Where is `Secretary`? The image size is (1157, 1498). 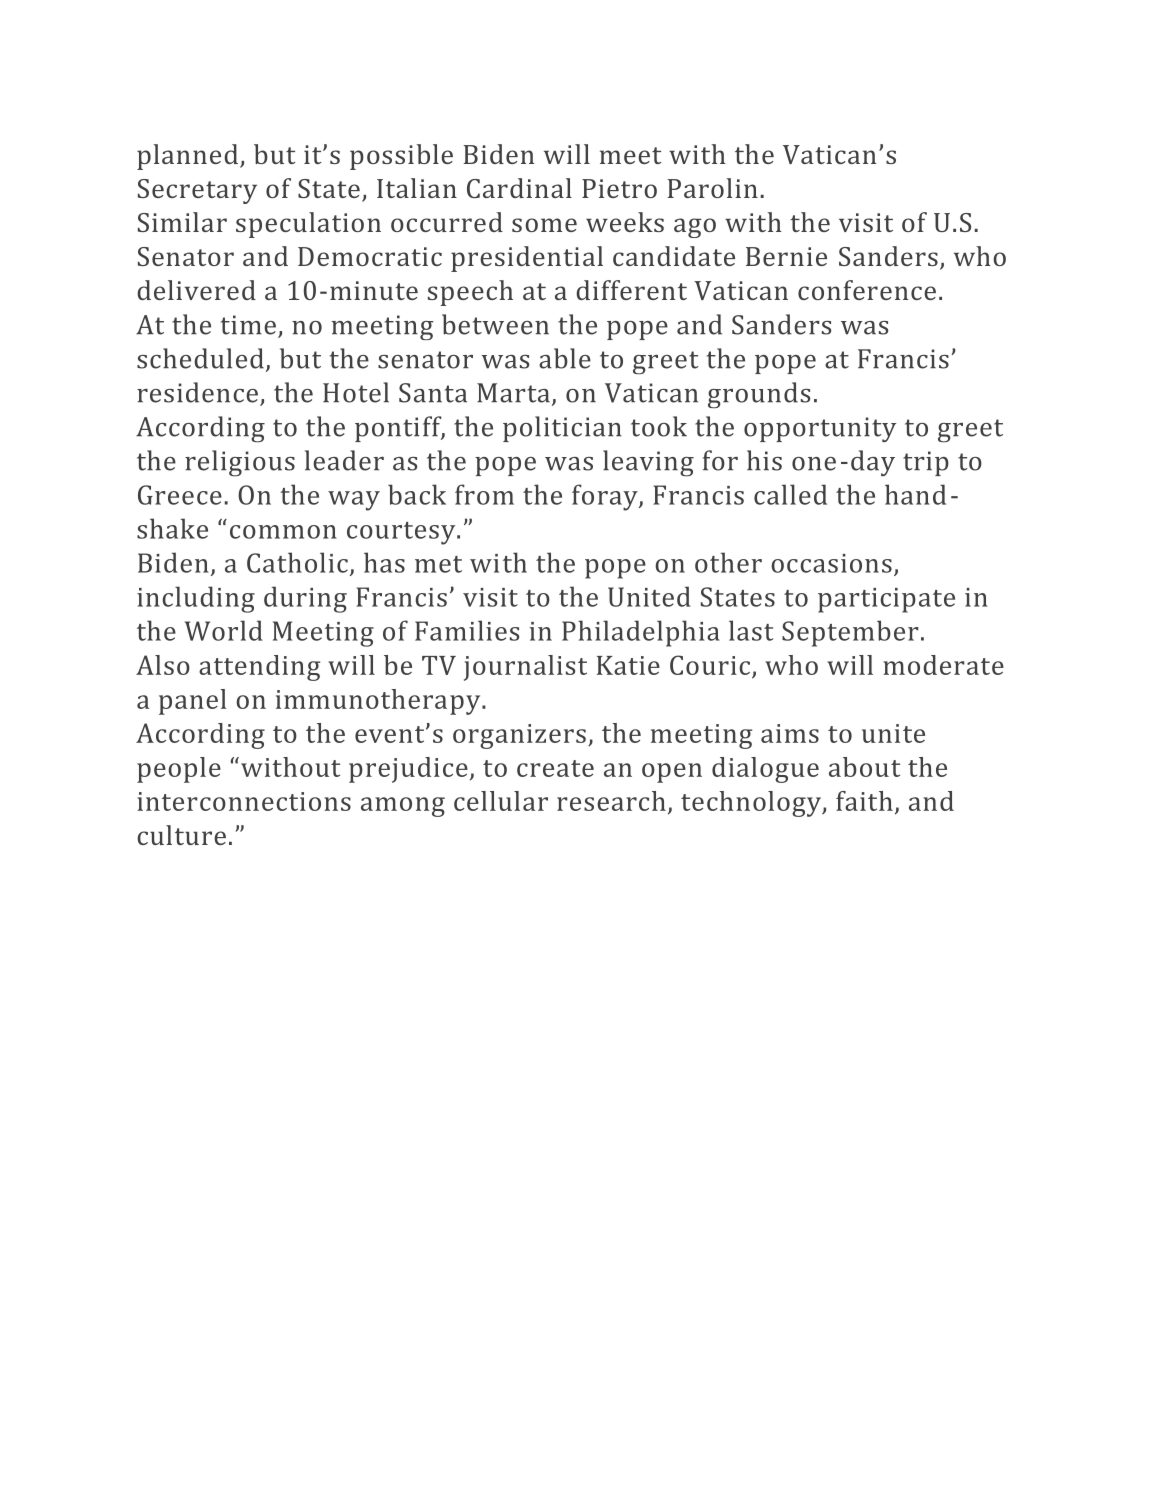
Secretary is located at coordinates (197, 191).
